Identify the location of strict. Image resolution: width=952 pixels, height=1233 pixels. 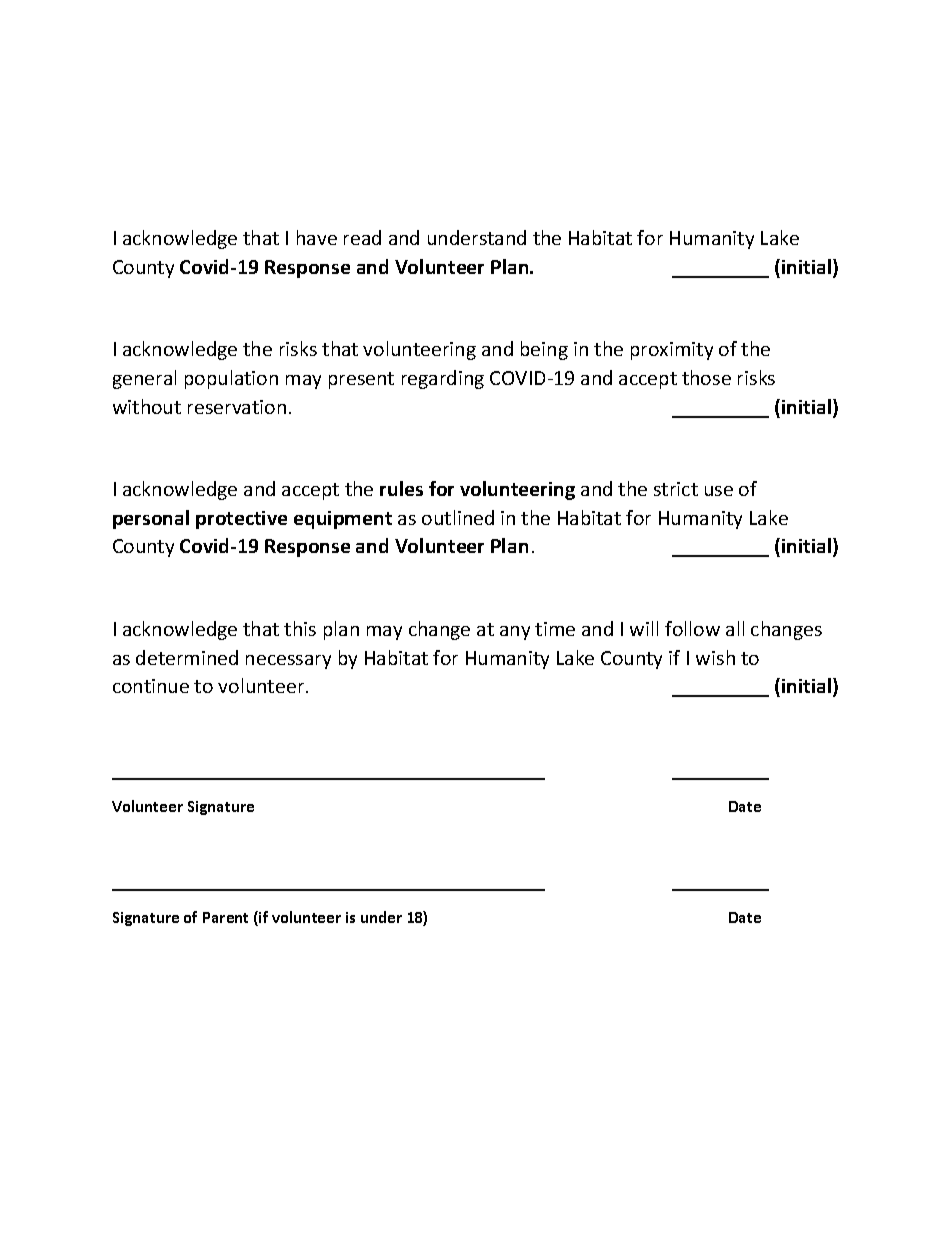
(676, 489).
